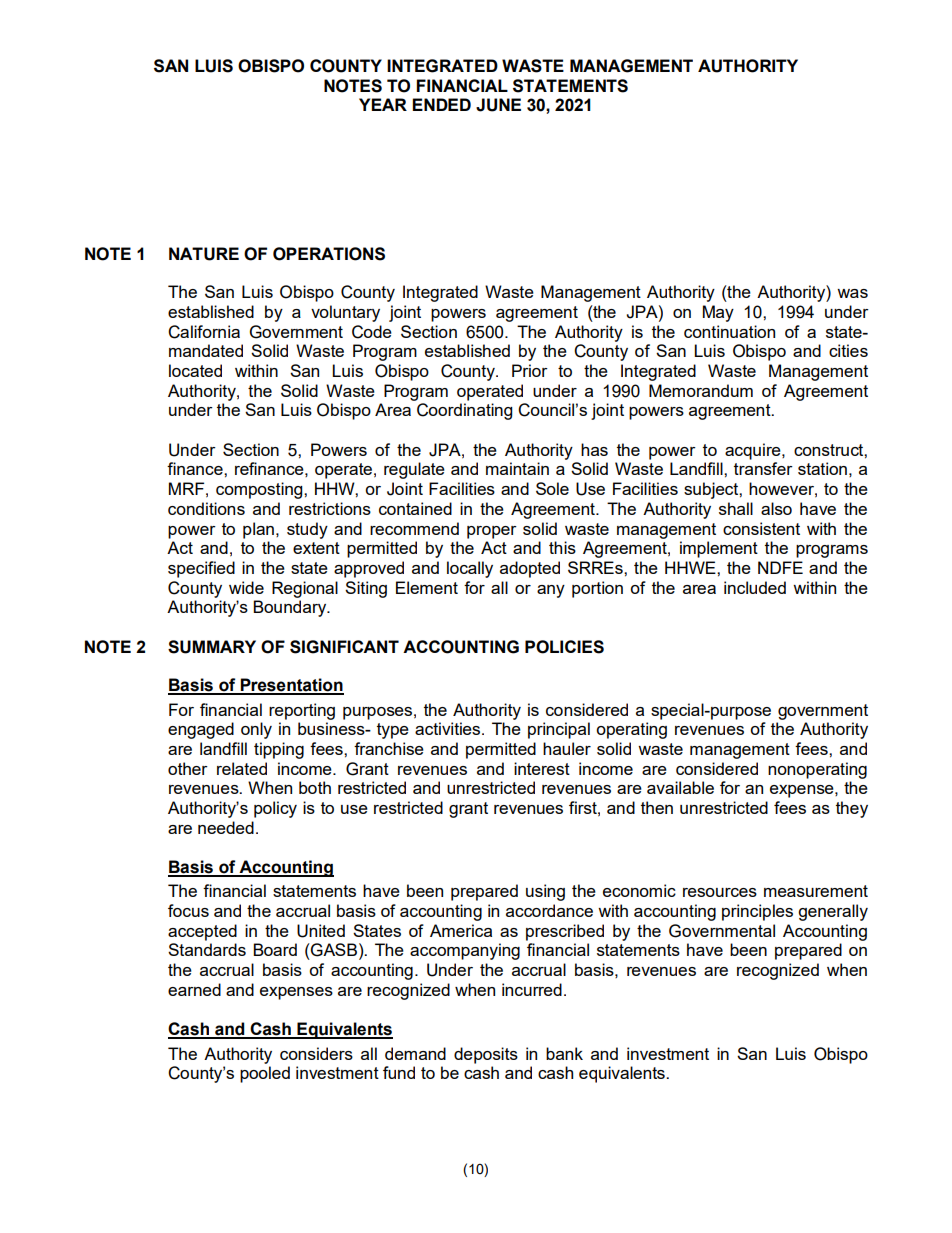 This screenshot has height=1233, width=952. I want to click on pooled, so click(265, 1074).
